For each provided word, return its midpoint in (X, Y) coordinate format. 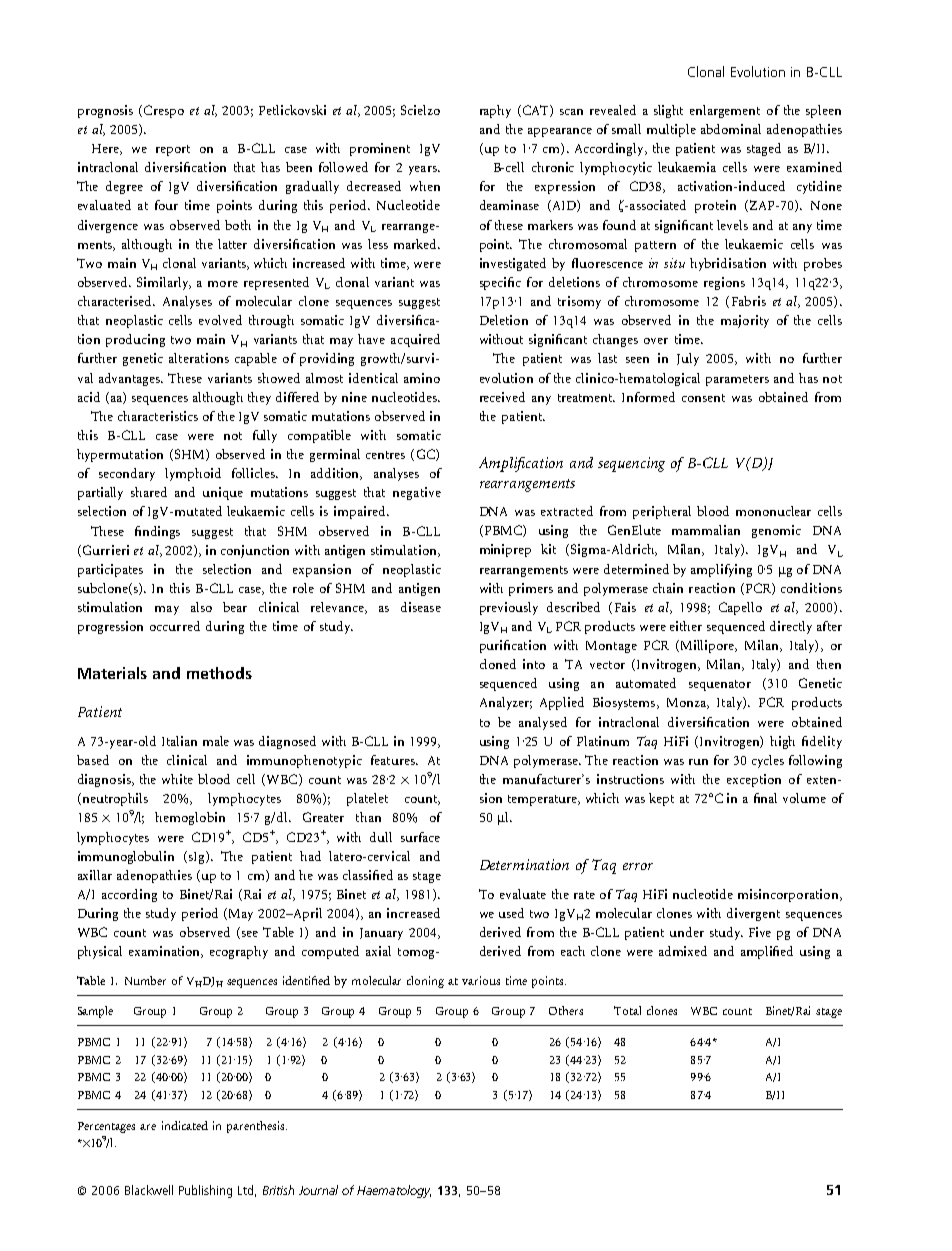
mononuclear (773, 511)
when (425, 186)
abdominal (731, 129)
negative (417, 493)
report (173, 150)
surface (420, 837)
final (765, 798)
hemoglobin (190, 818)
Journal (318, 1190)
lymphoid (193, 474)
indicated (185, 1125)
